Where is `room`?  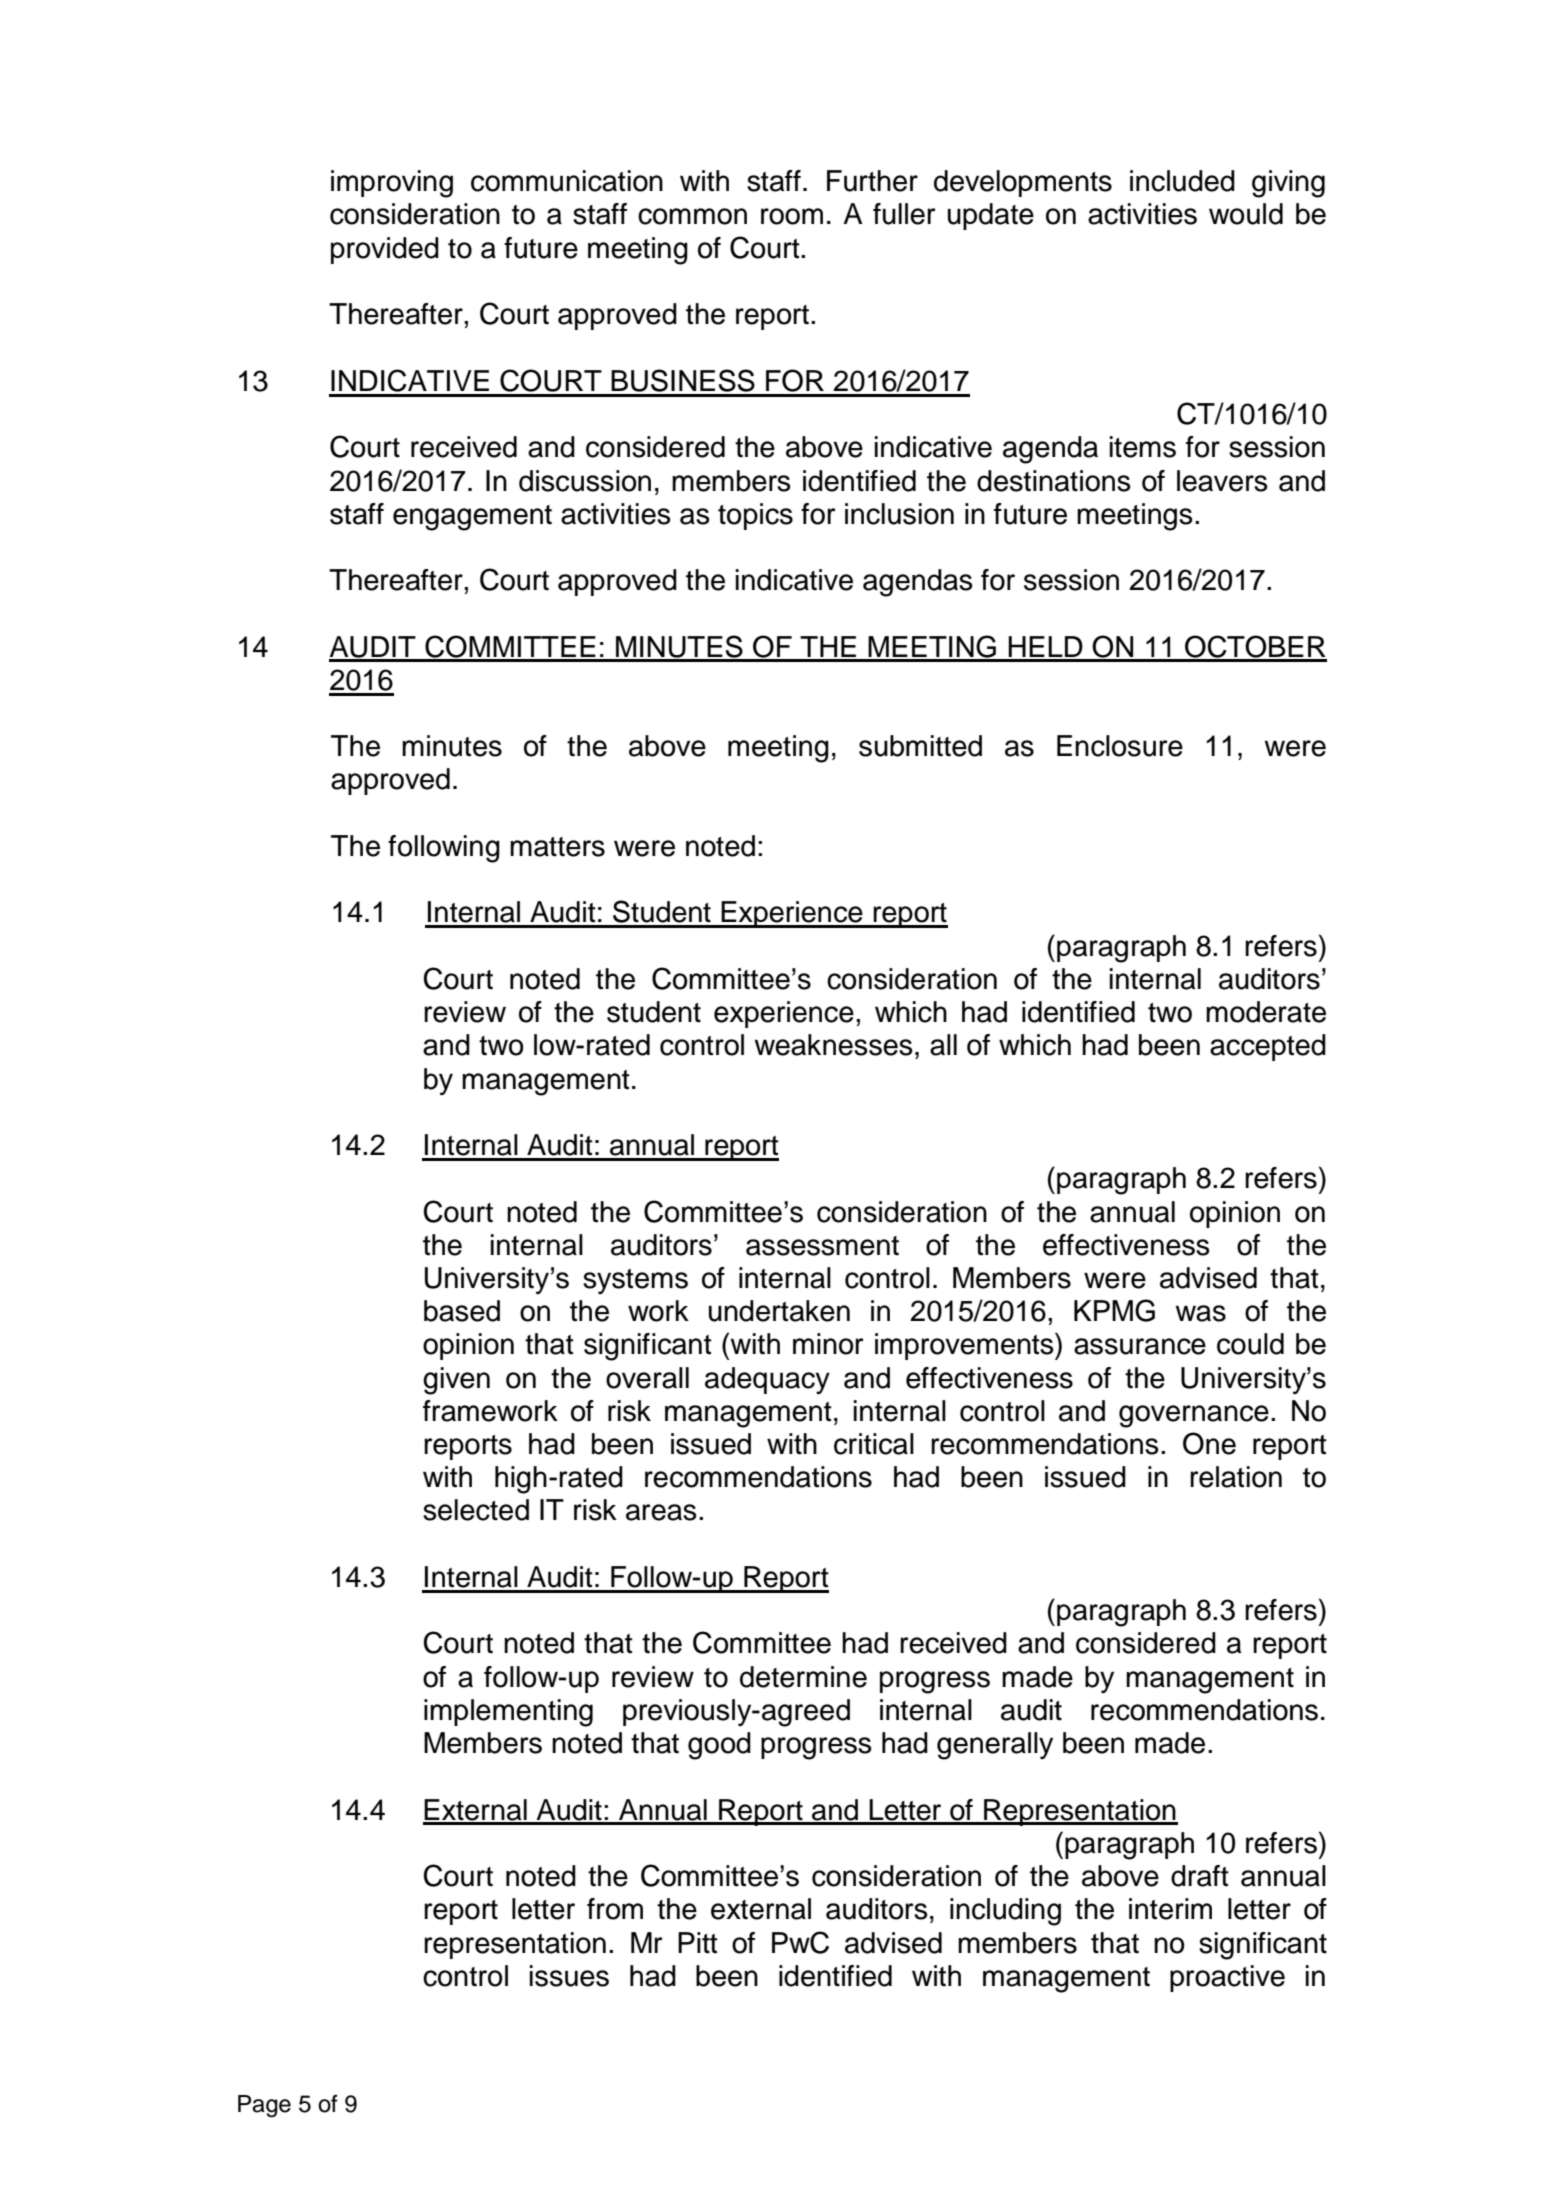 room is located at coordinates (792, 216).
